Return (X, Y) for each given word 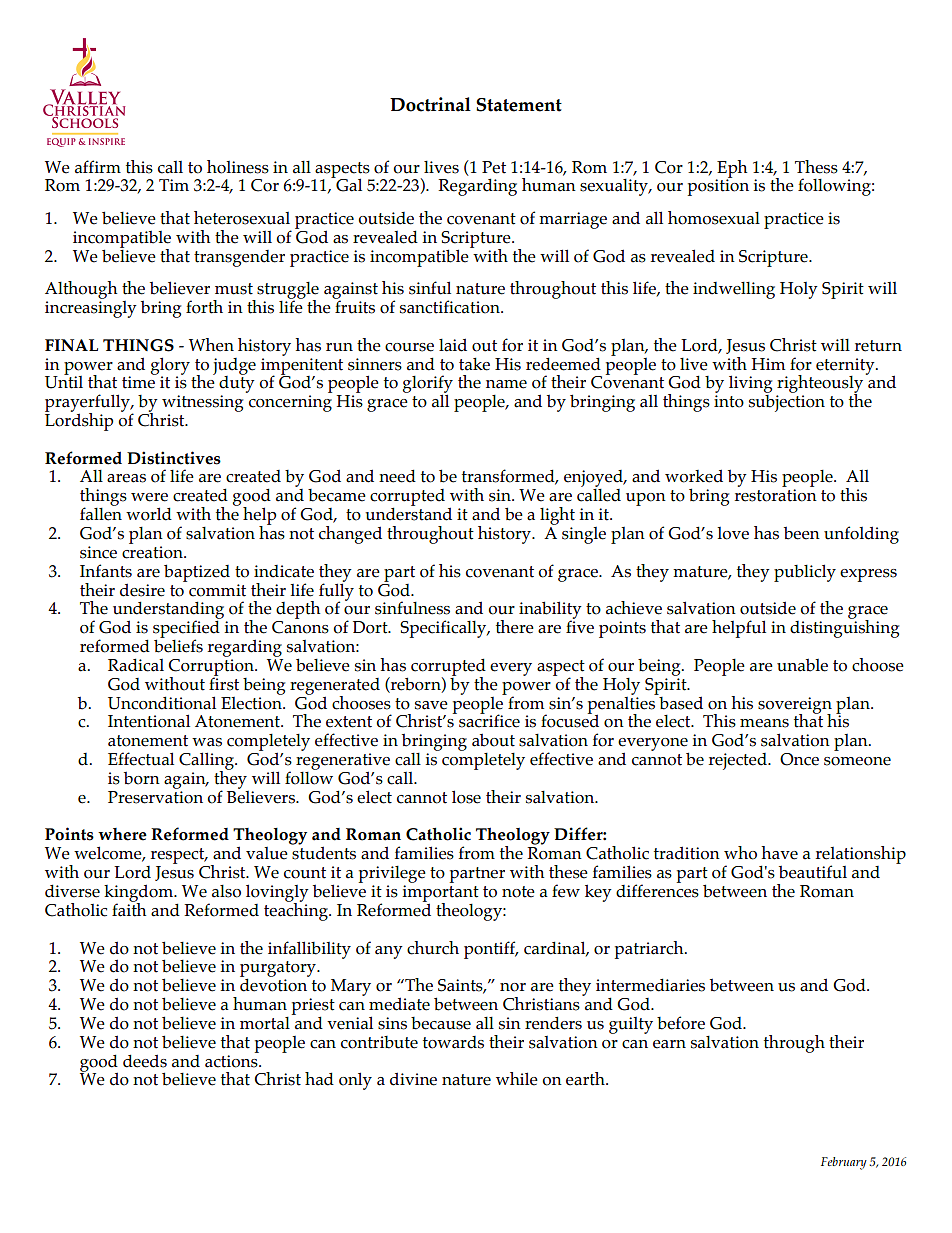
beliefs (178, 645)
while (517, 1079)
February (844, 1163)
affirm (98, 167)
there (515, 627)
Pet (494, 167)
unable (802, 665)
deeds (145, 1061)
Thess (816, 167)
